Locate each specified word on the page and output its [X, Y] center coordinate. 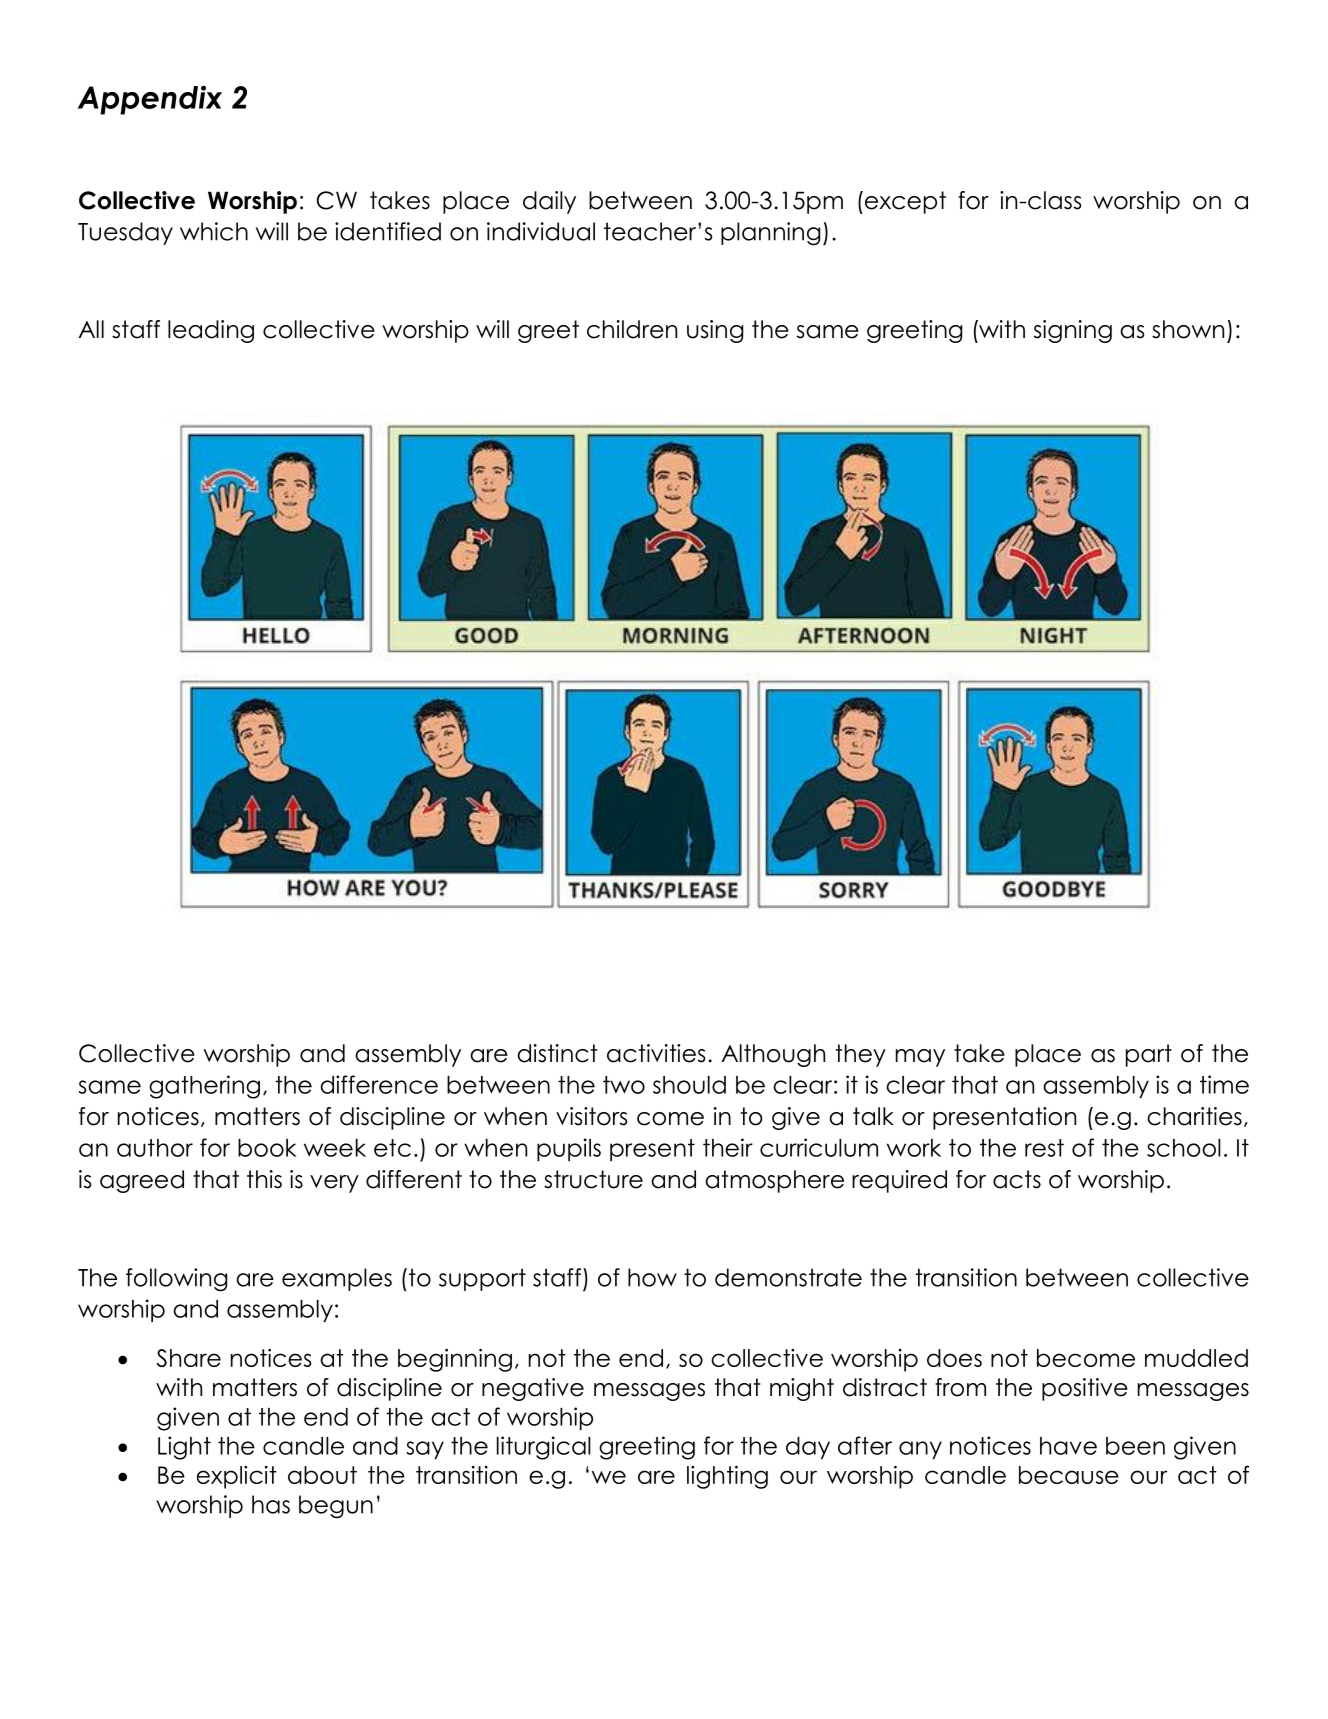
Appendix [150, 100]
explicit [237, 1477]
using [715, 331]
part [1149, 1055]
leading [211, 331]
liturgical [544, 1448]
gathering [204, 1087]
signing [1073, 331]
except [905, 202]
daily [549, 202]
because [1069, 1475]
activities [656, 1053]
